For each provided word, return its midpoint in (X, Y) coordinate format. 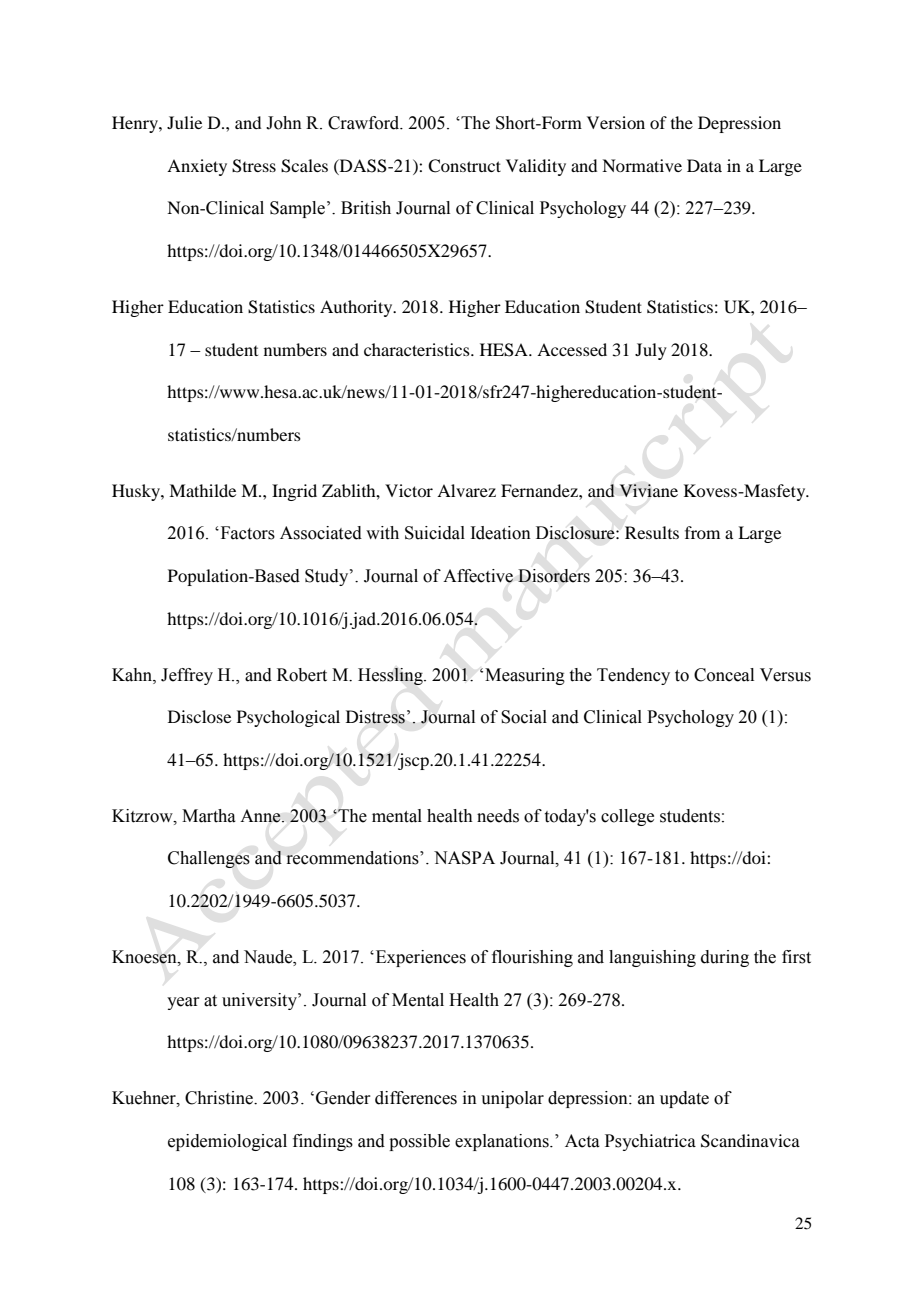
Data (704, 165)
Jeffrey (187, 676)
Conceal (724, 675)
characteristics (418, 349)
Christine (220, 1098)
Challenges (209, 859)
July (651, 351)
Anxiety (197, 167)
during (725, 958)
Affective (478, 576)
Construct (464, 166)
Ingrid (294, 492)
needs (498, 816)
